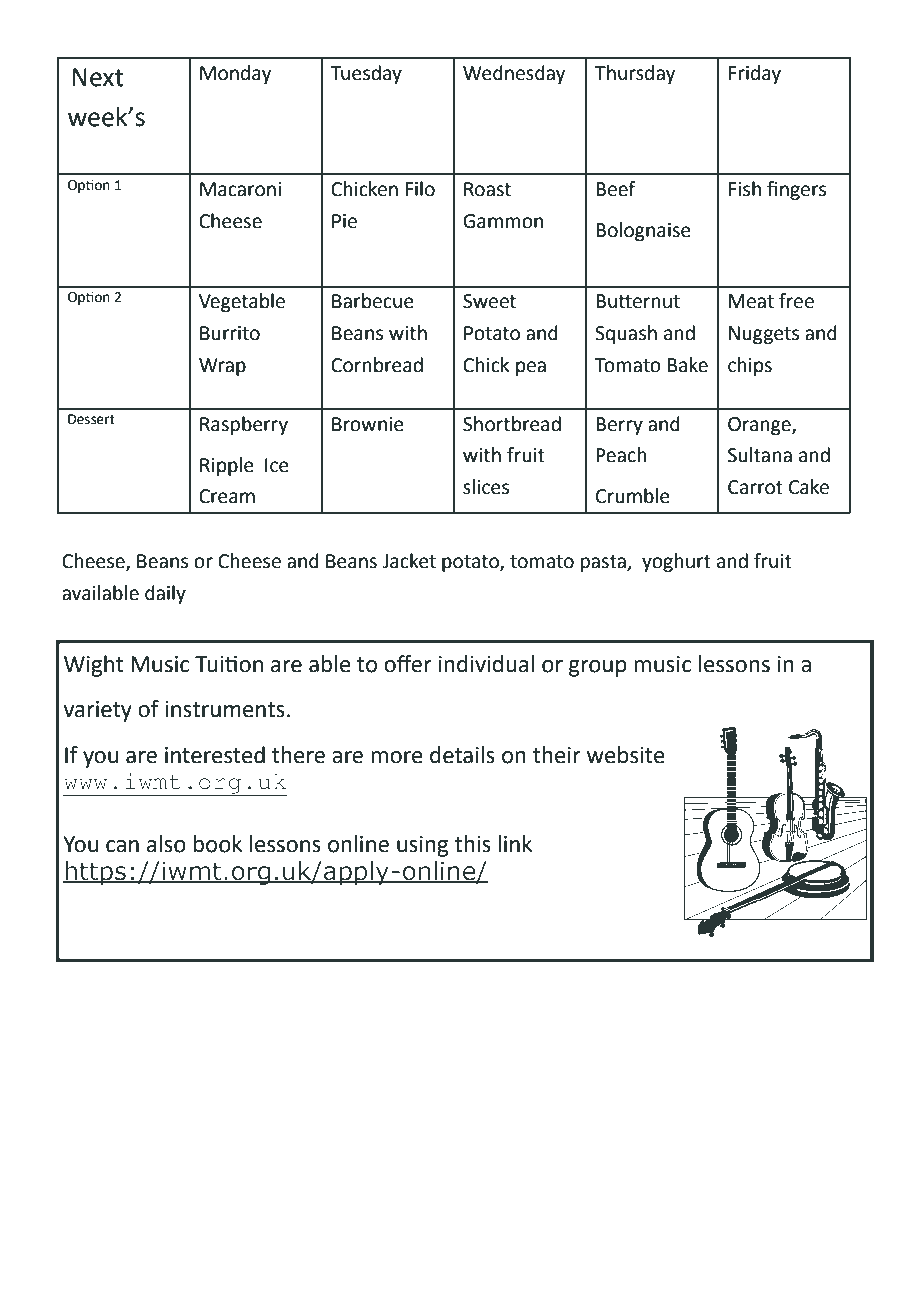 Image resolution: width=924 pixels, height=1308 pixels. What do you see at coordinates (486, 664) in the image?
I see `individual` at bounding box center [486, 664].
